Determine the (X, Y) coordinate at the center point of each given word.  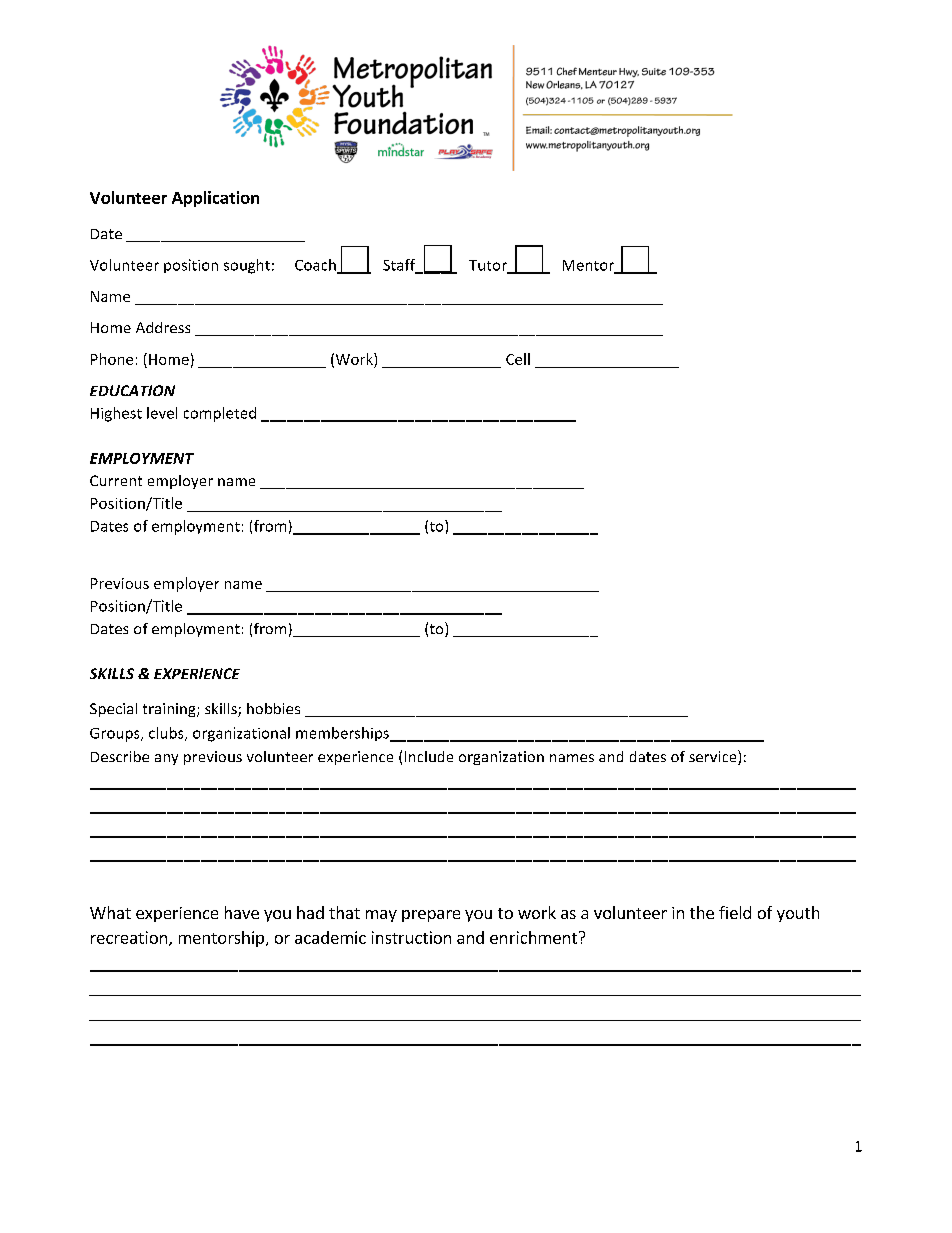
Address (163, 327)
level (162, 413)
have (242, 912)
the (702, 912)
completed (220, 414)
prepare (431, 916)
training (170, 710)
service (714, 757)
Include (429, 756)
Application (215, 199)
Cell (518, 359)
